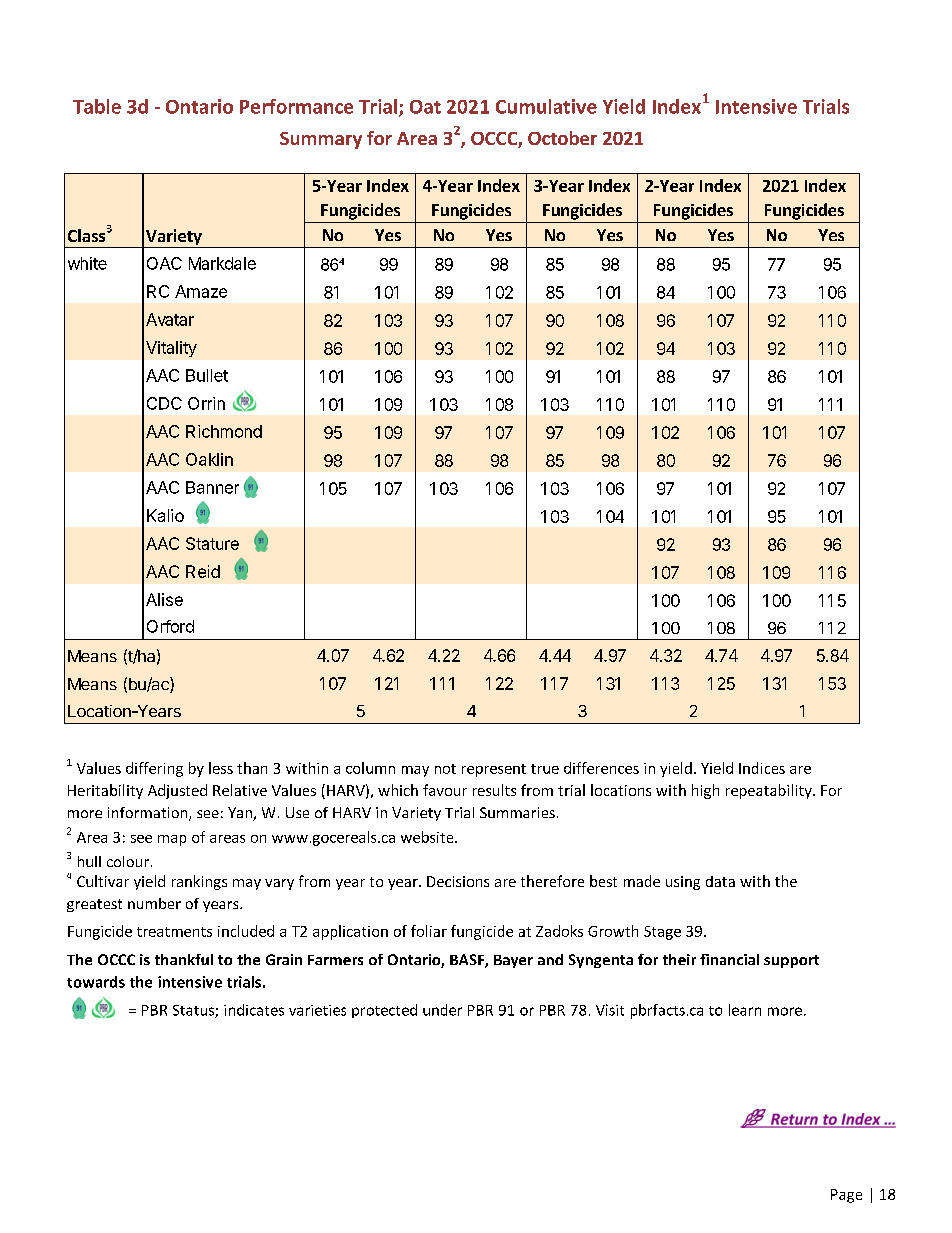  I want to click on map, so click(172, 840).
